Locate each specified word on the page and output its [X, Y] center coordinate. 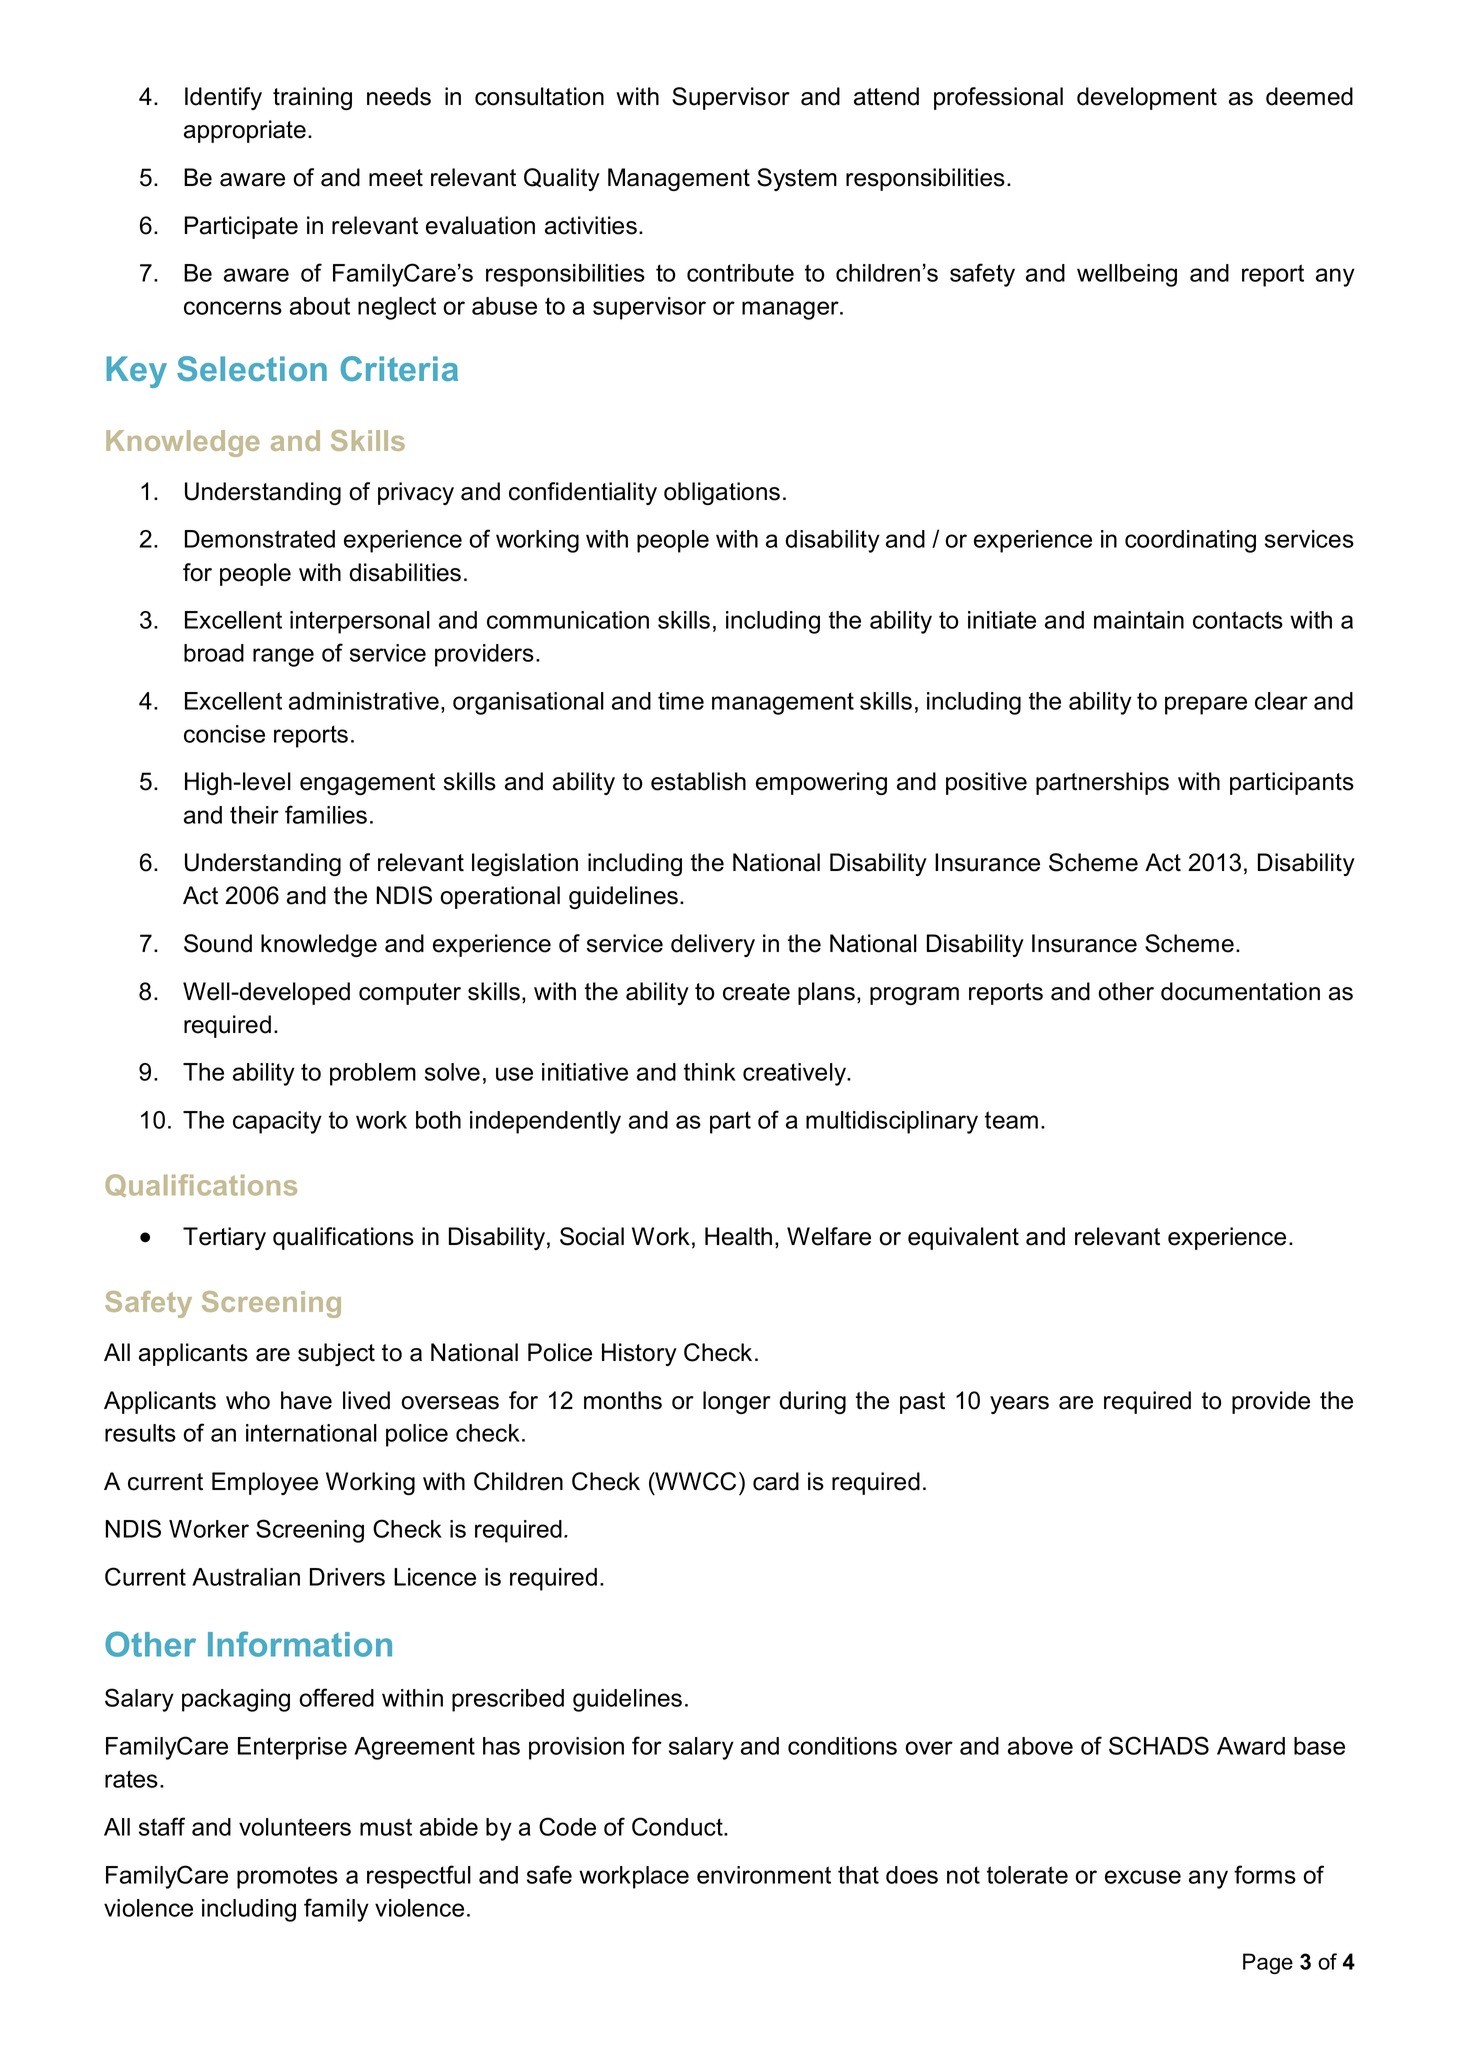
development [1147, 98]
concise [224, 734]
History [639, 1354]
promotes [287, 1877]
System [797, 179]
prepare [1206, 705]
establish [698, 781]
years [1019, 1405]
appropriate [246, 131]
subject [336, 1354]
